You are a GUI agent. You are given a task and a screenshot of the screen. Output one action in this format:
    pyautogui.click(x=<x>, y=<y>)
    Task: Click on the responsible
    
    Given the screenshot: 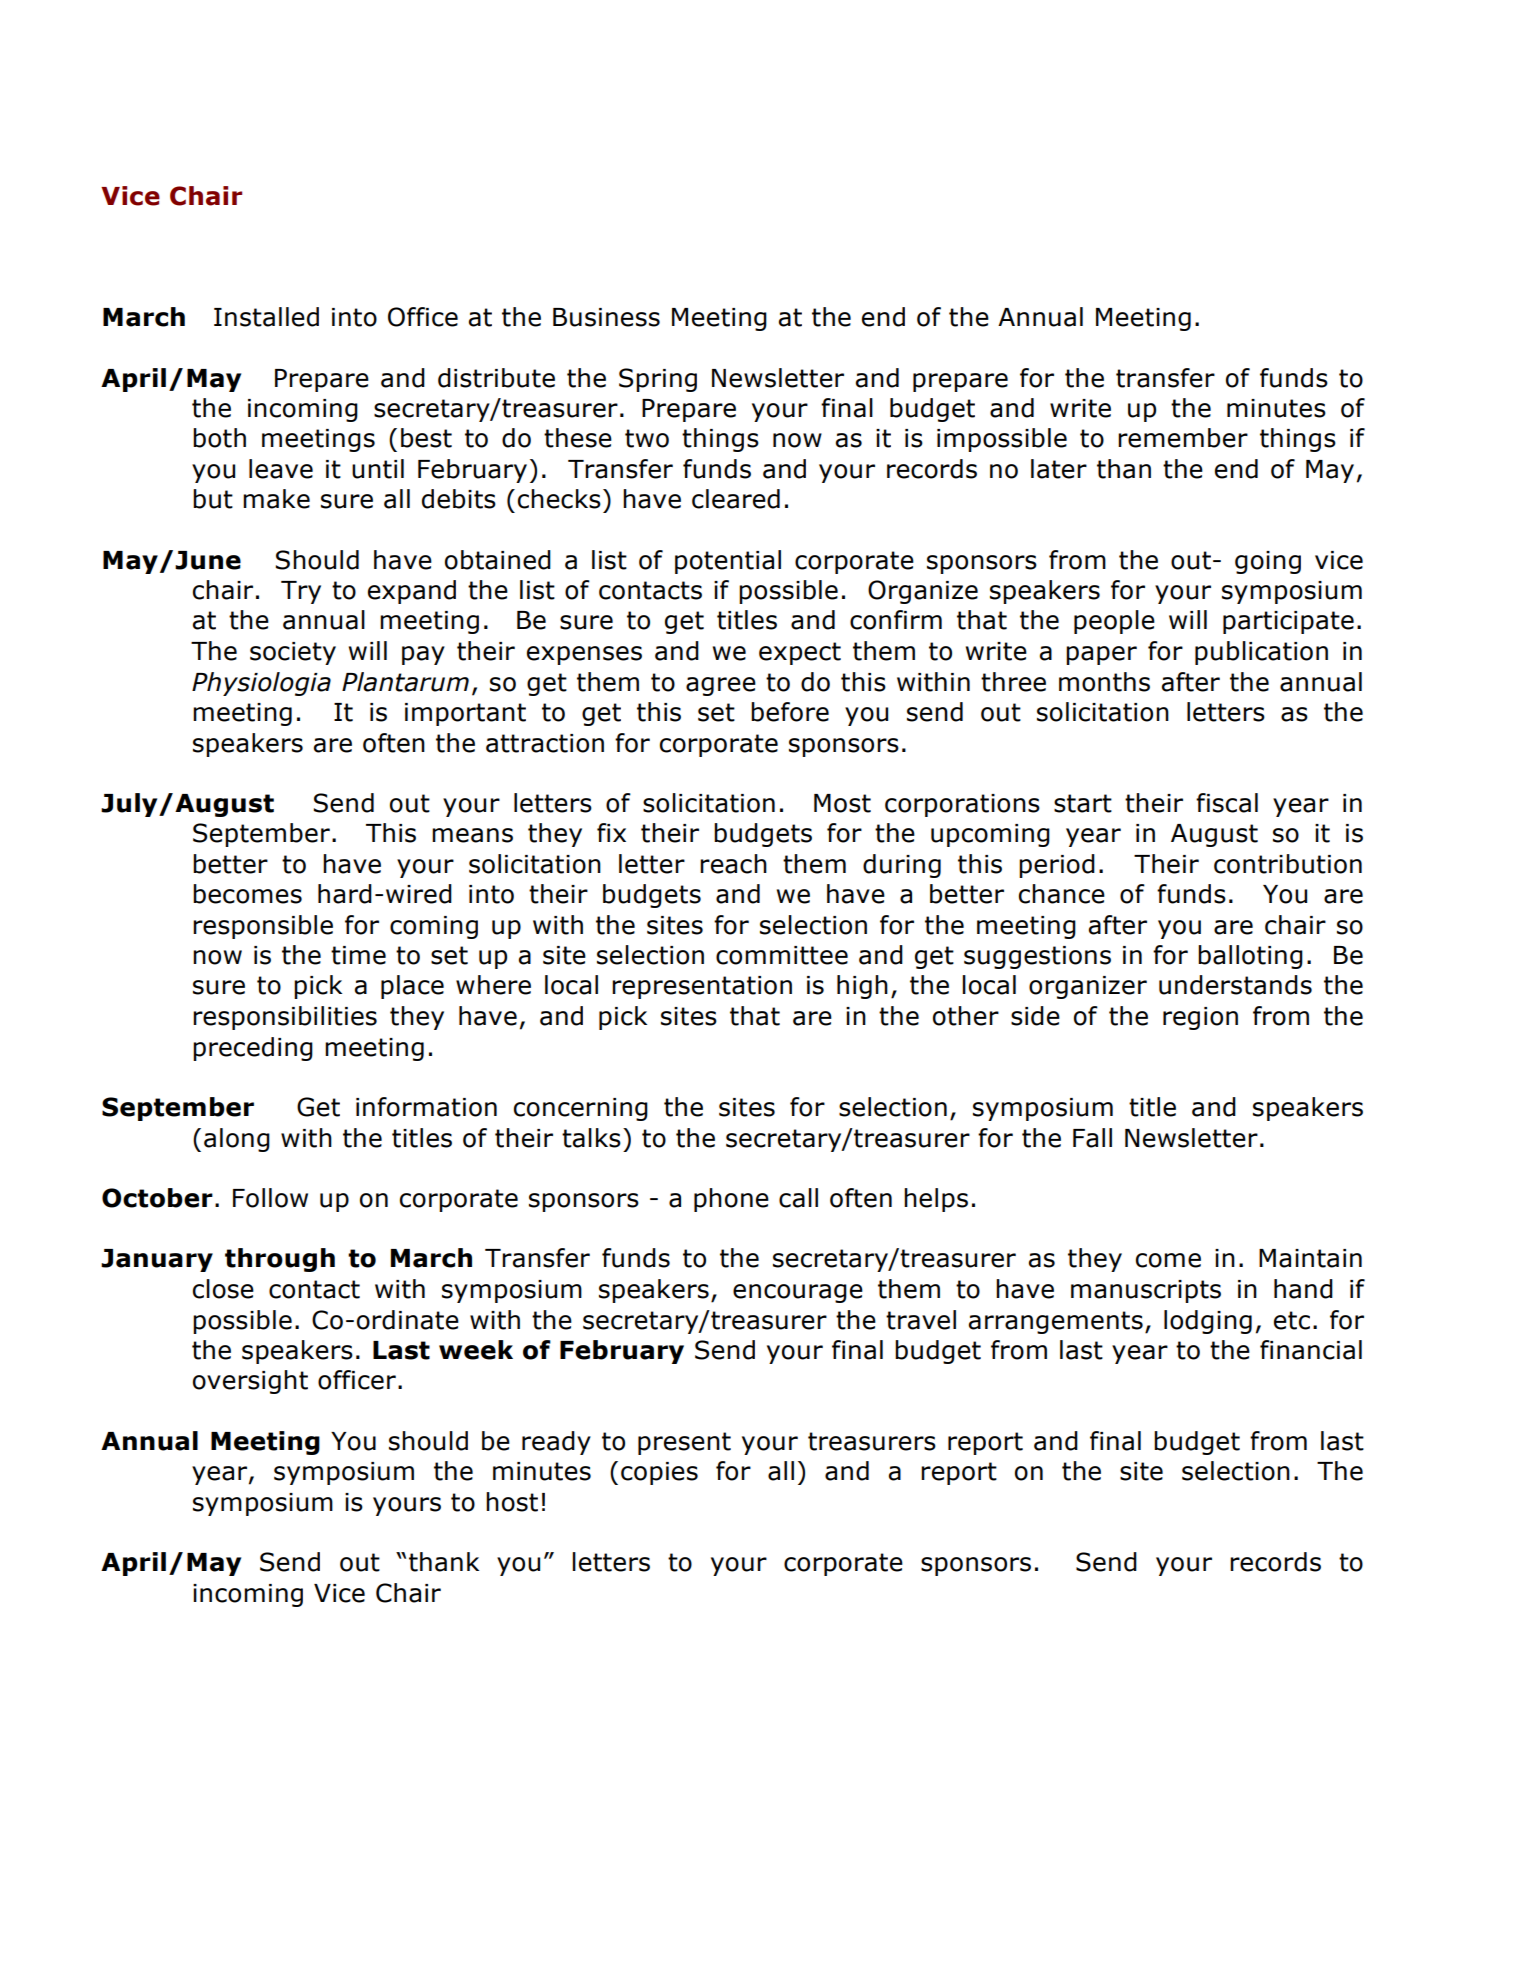 What is the action you would take?
    pyautogui.click(x=263, y=927)
